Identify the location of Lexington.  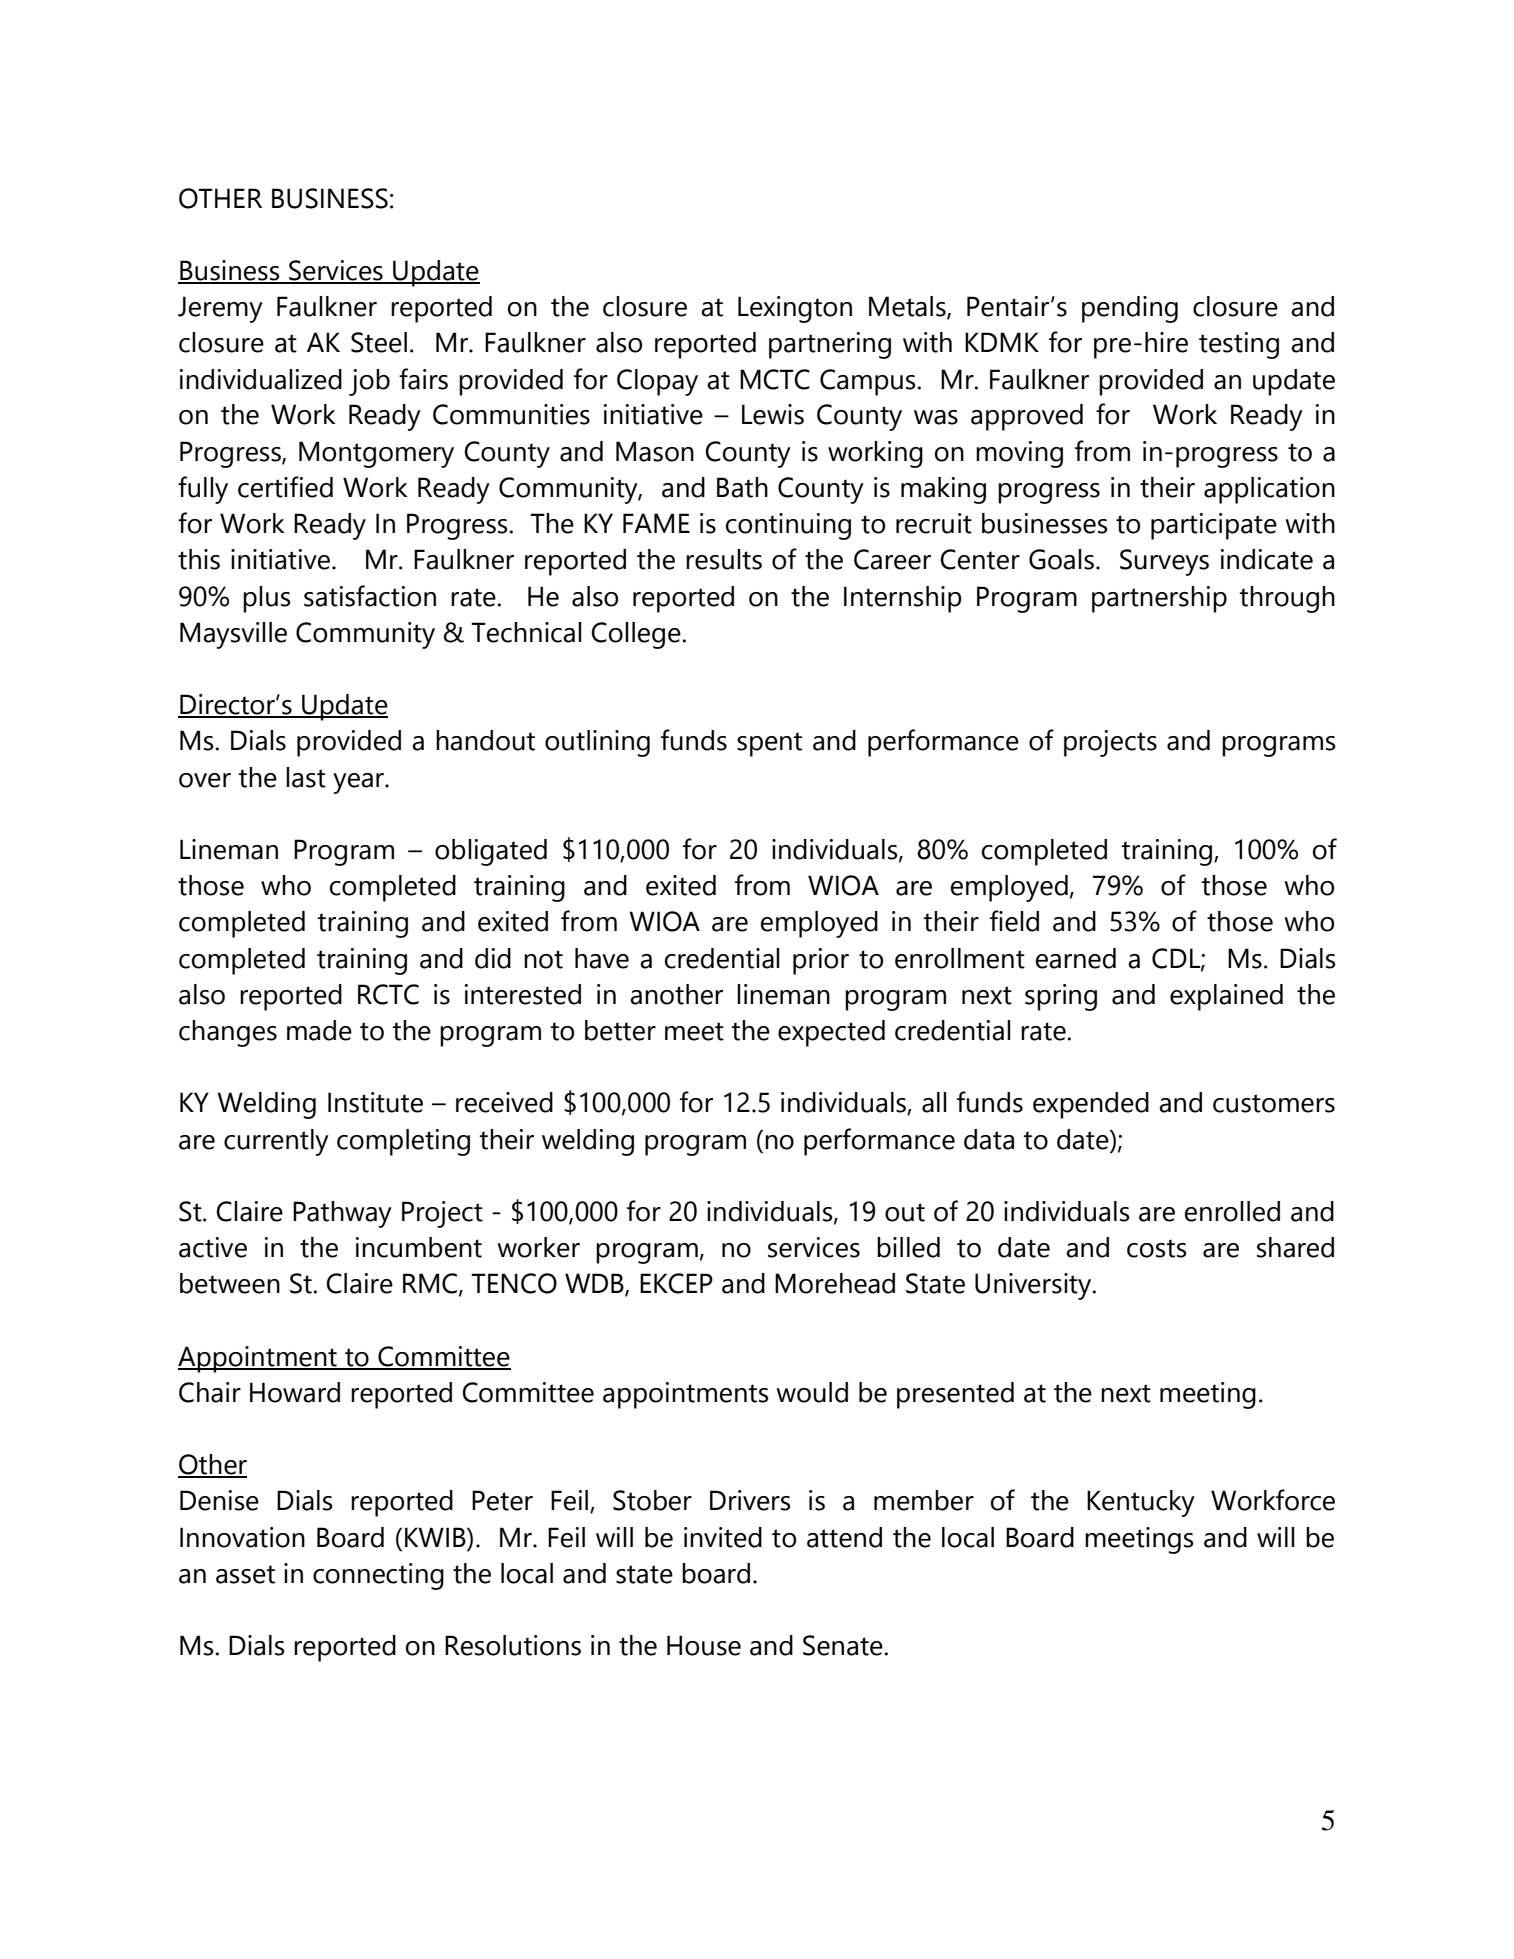
(795, 309).
